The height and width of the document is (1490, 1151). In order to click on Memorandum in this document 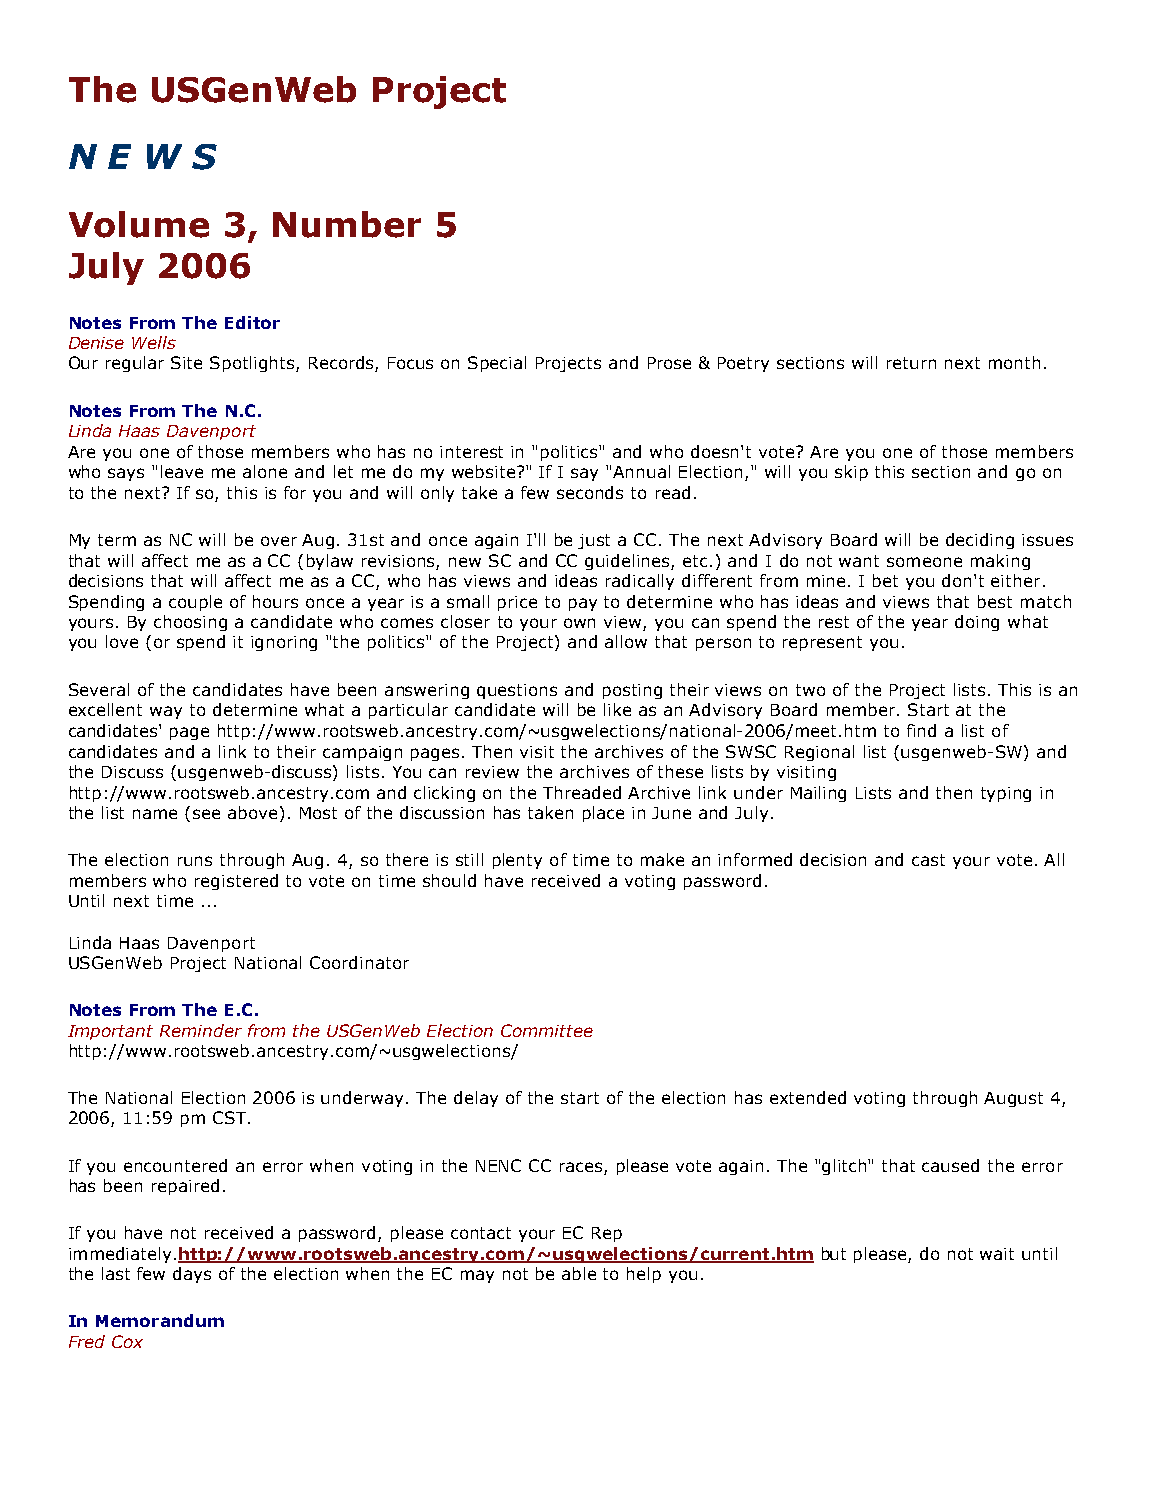, I will do `click(160, 1320)`.
